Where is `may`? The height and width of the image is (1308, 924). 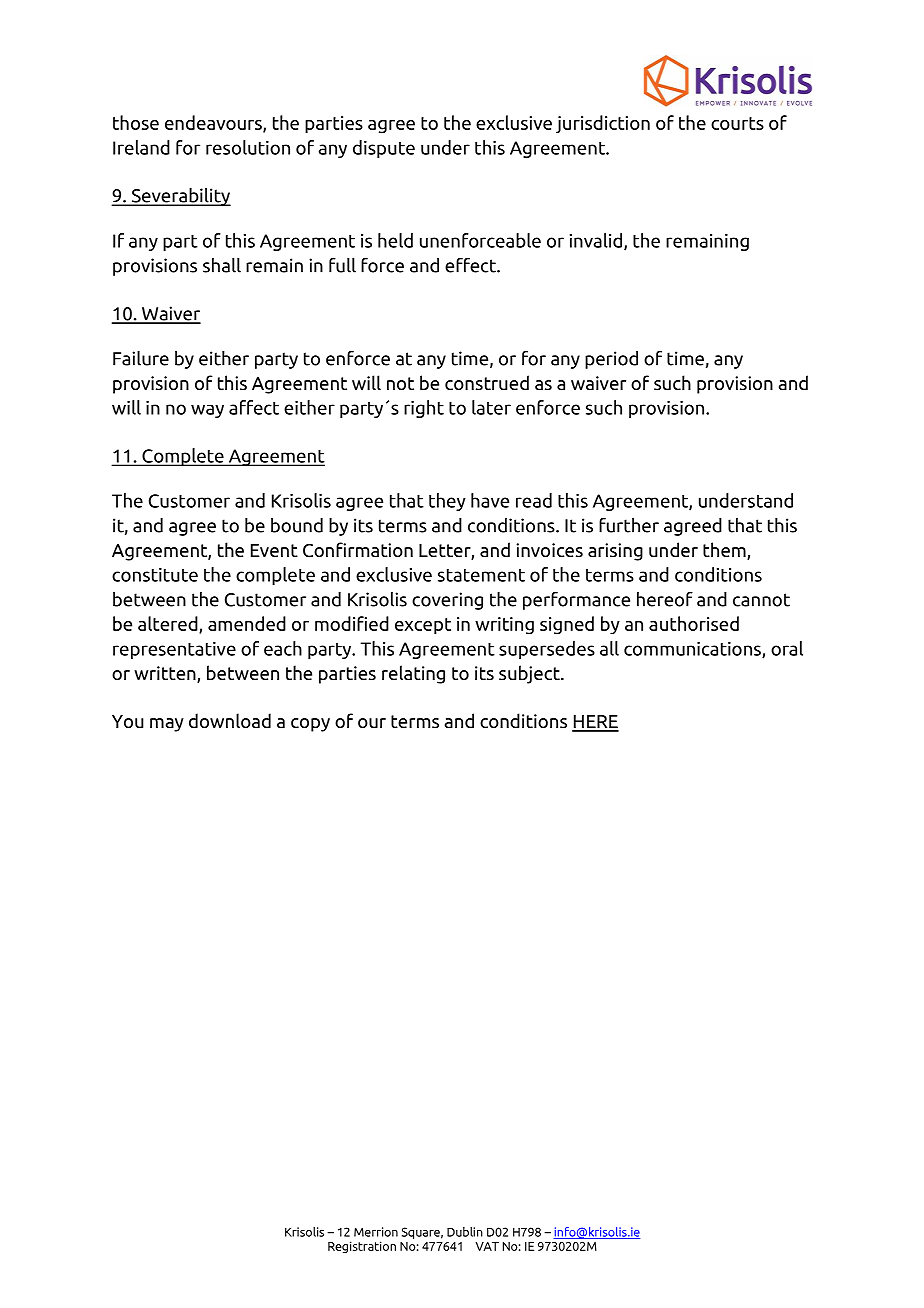 may is located at coordinates (167, 725).
